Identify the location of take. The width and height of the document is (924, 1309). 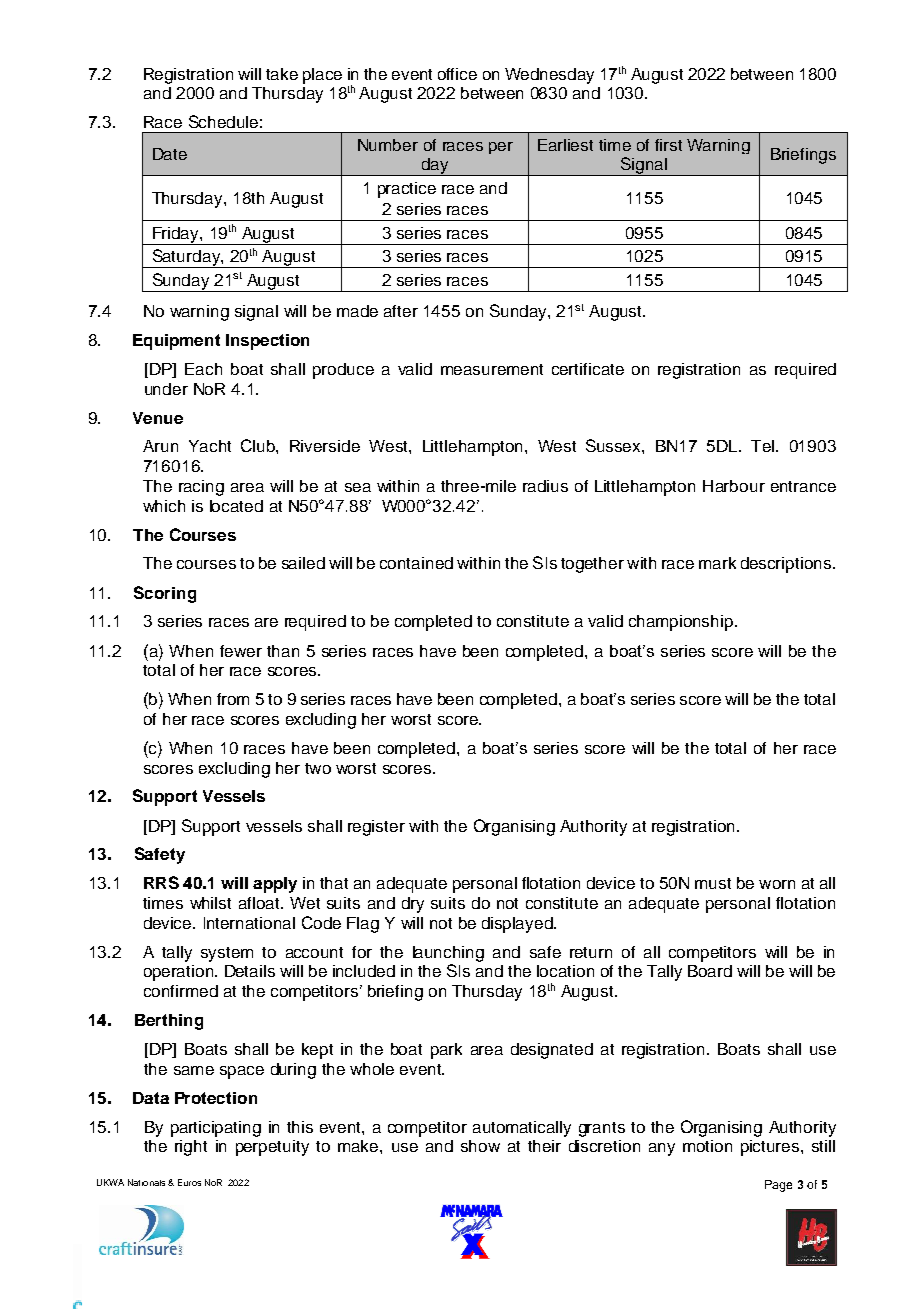
(282, 74).
